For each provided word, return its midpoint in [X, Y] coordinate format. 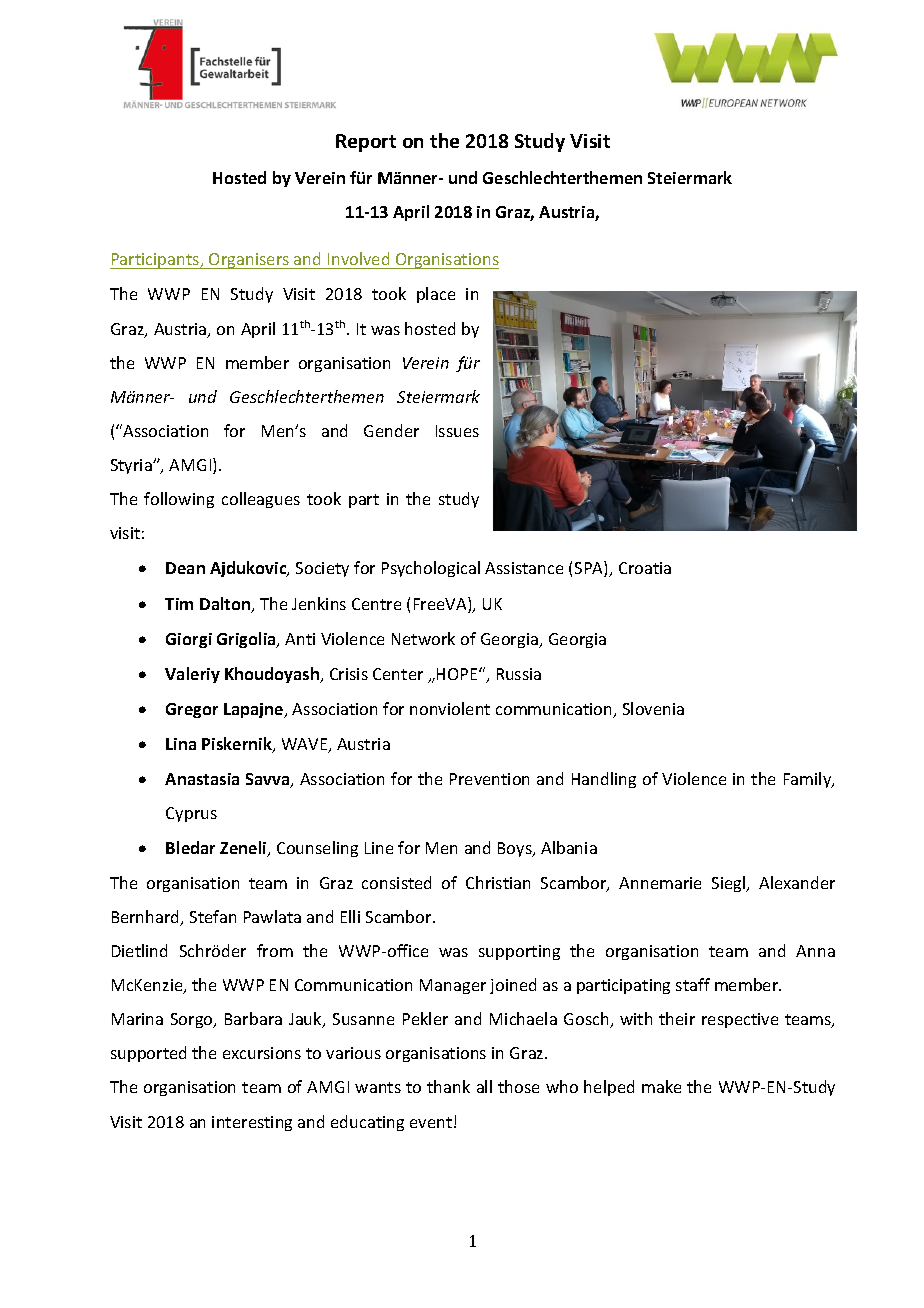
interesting [252, 1123]
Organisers [249, 261]
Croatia [645, 568]
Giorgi [189, 640]
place [436, 295]
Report [366, 143]
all [484, 1086]
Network [423, 638]
